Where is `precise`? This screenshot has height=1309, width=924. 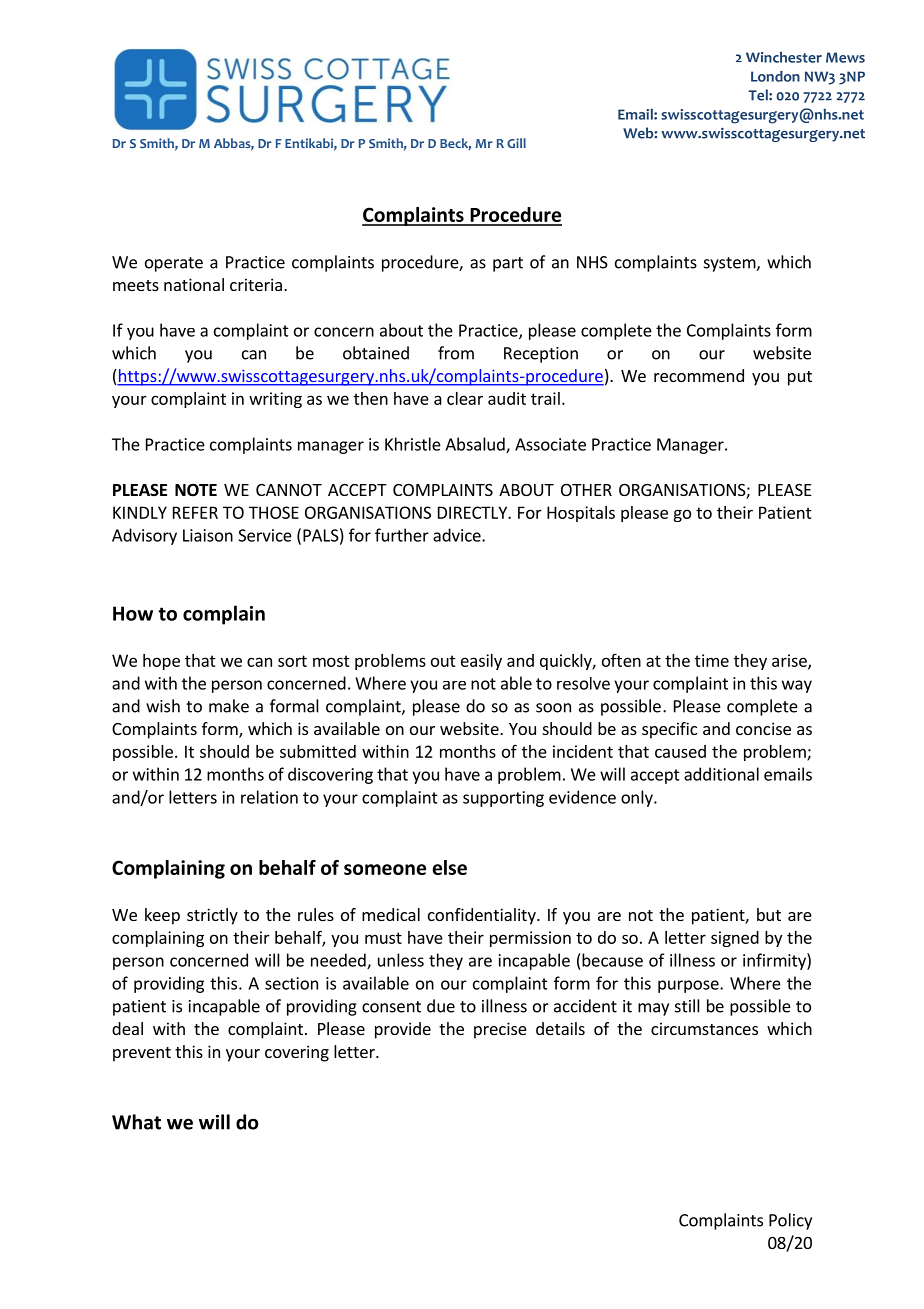 precise is located at coordinates (500, 1030).
